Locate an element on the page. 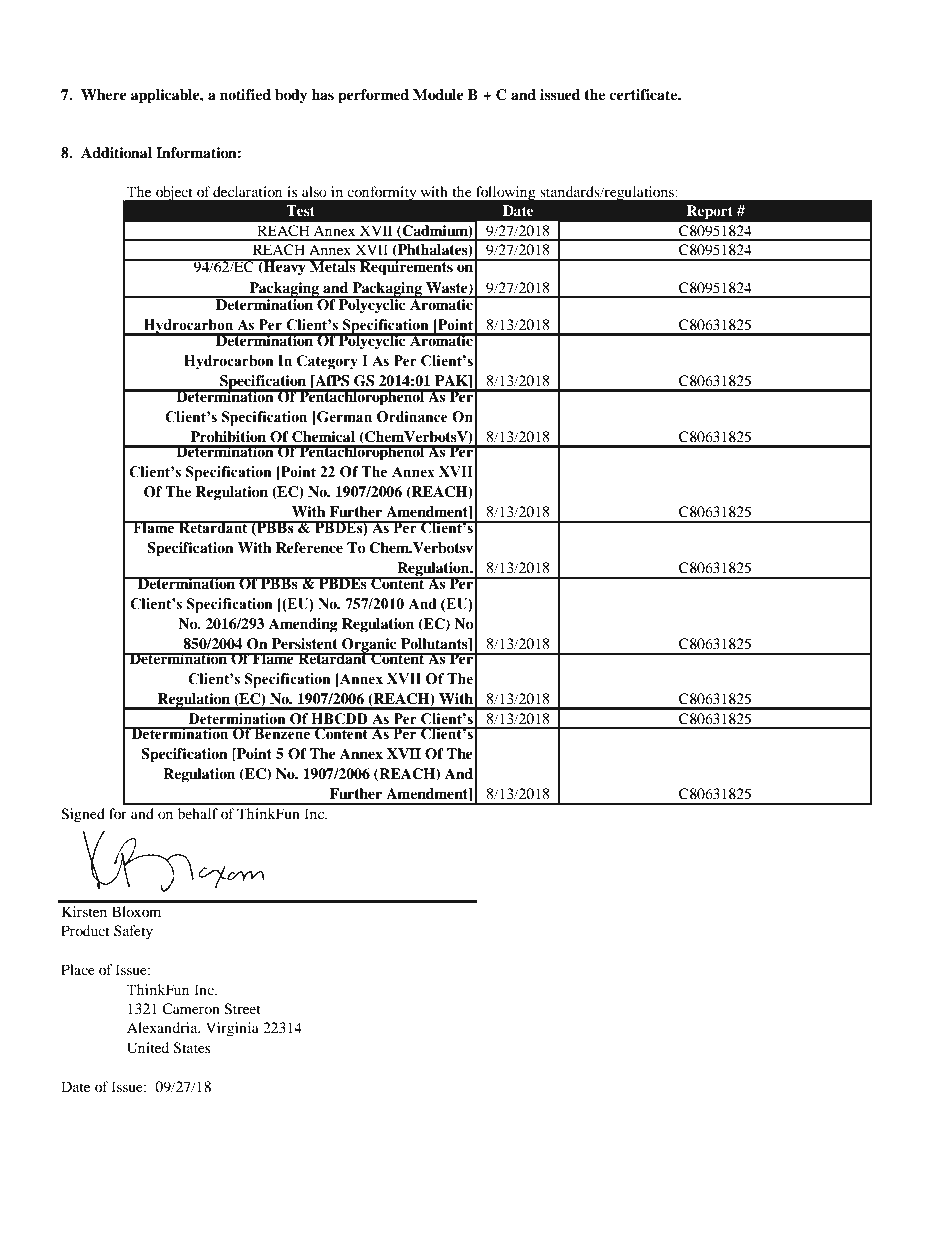 This page has width=952, height=1233. United is located at coordinates (148, 1048).
